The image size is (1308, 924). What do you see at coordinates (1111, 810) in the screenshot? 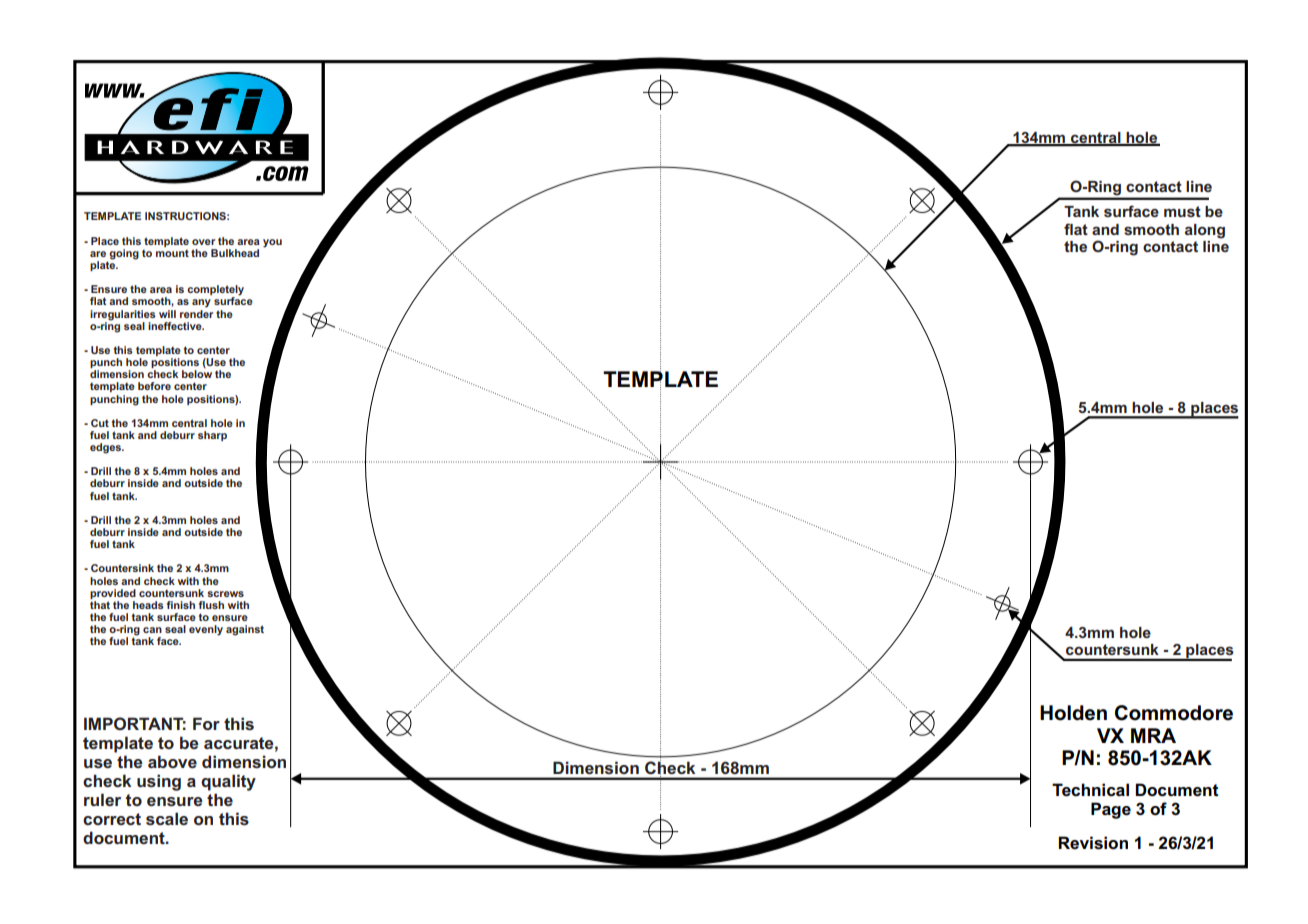
I see `Page` at bounding box center [1111, 810].
